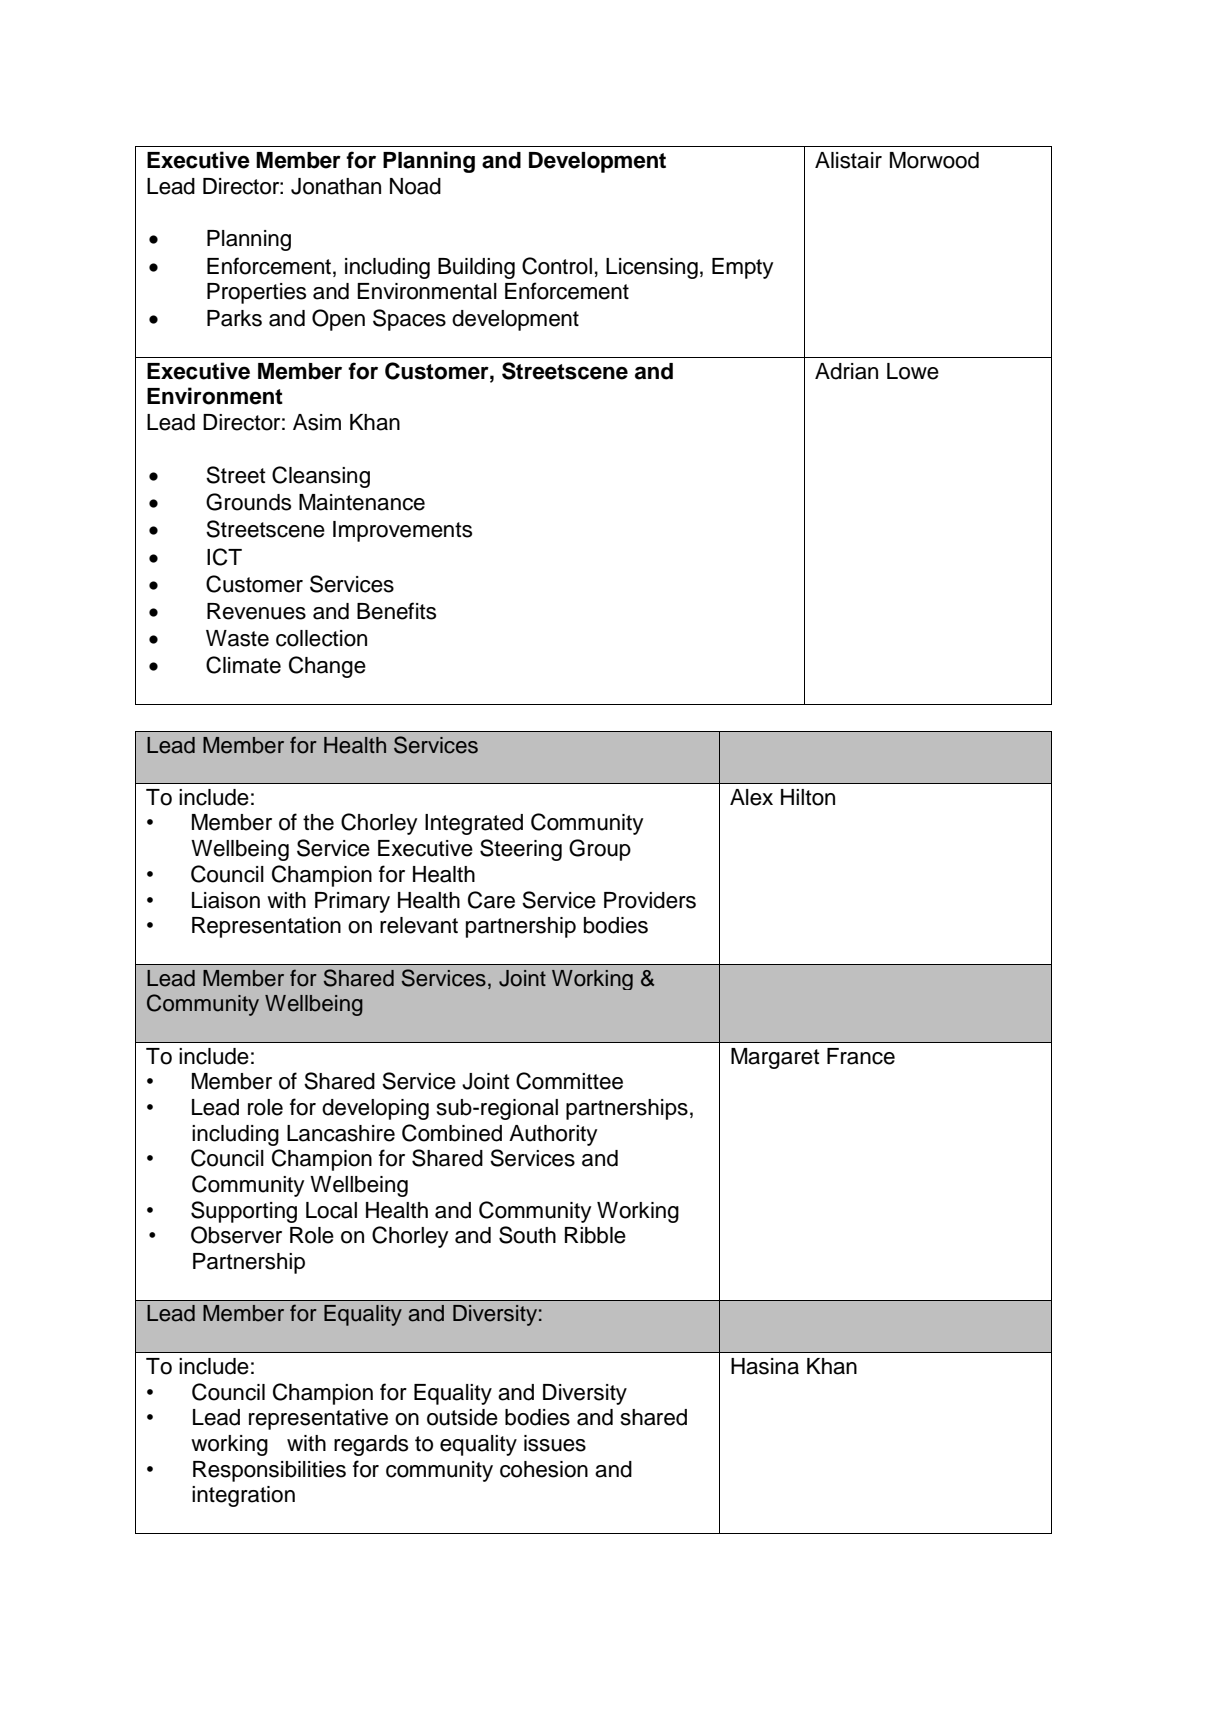  What do you see at coordinates (402, 531) in the screenshot?
I see `Improvements` at bounding box center [402, 531].
